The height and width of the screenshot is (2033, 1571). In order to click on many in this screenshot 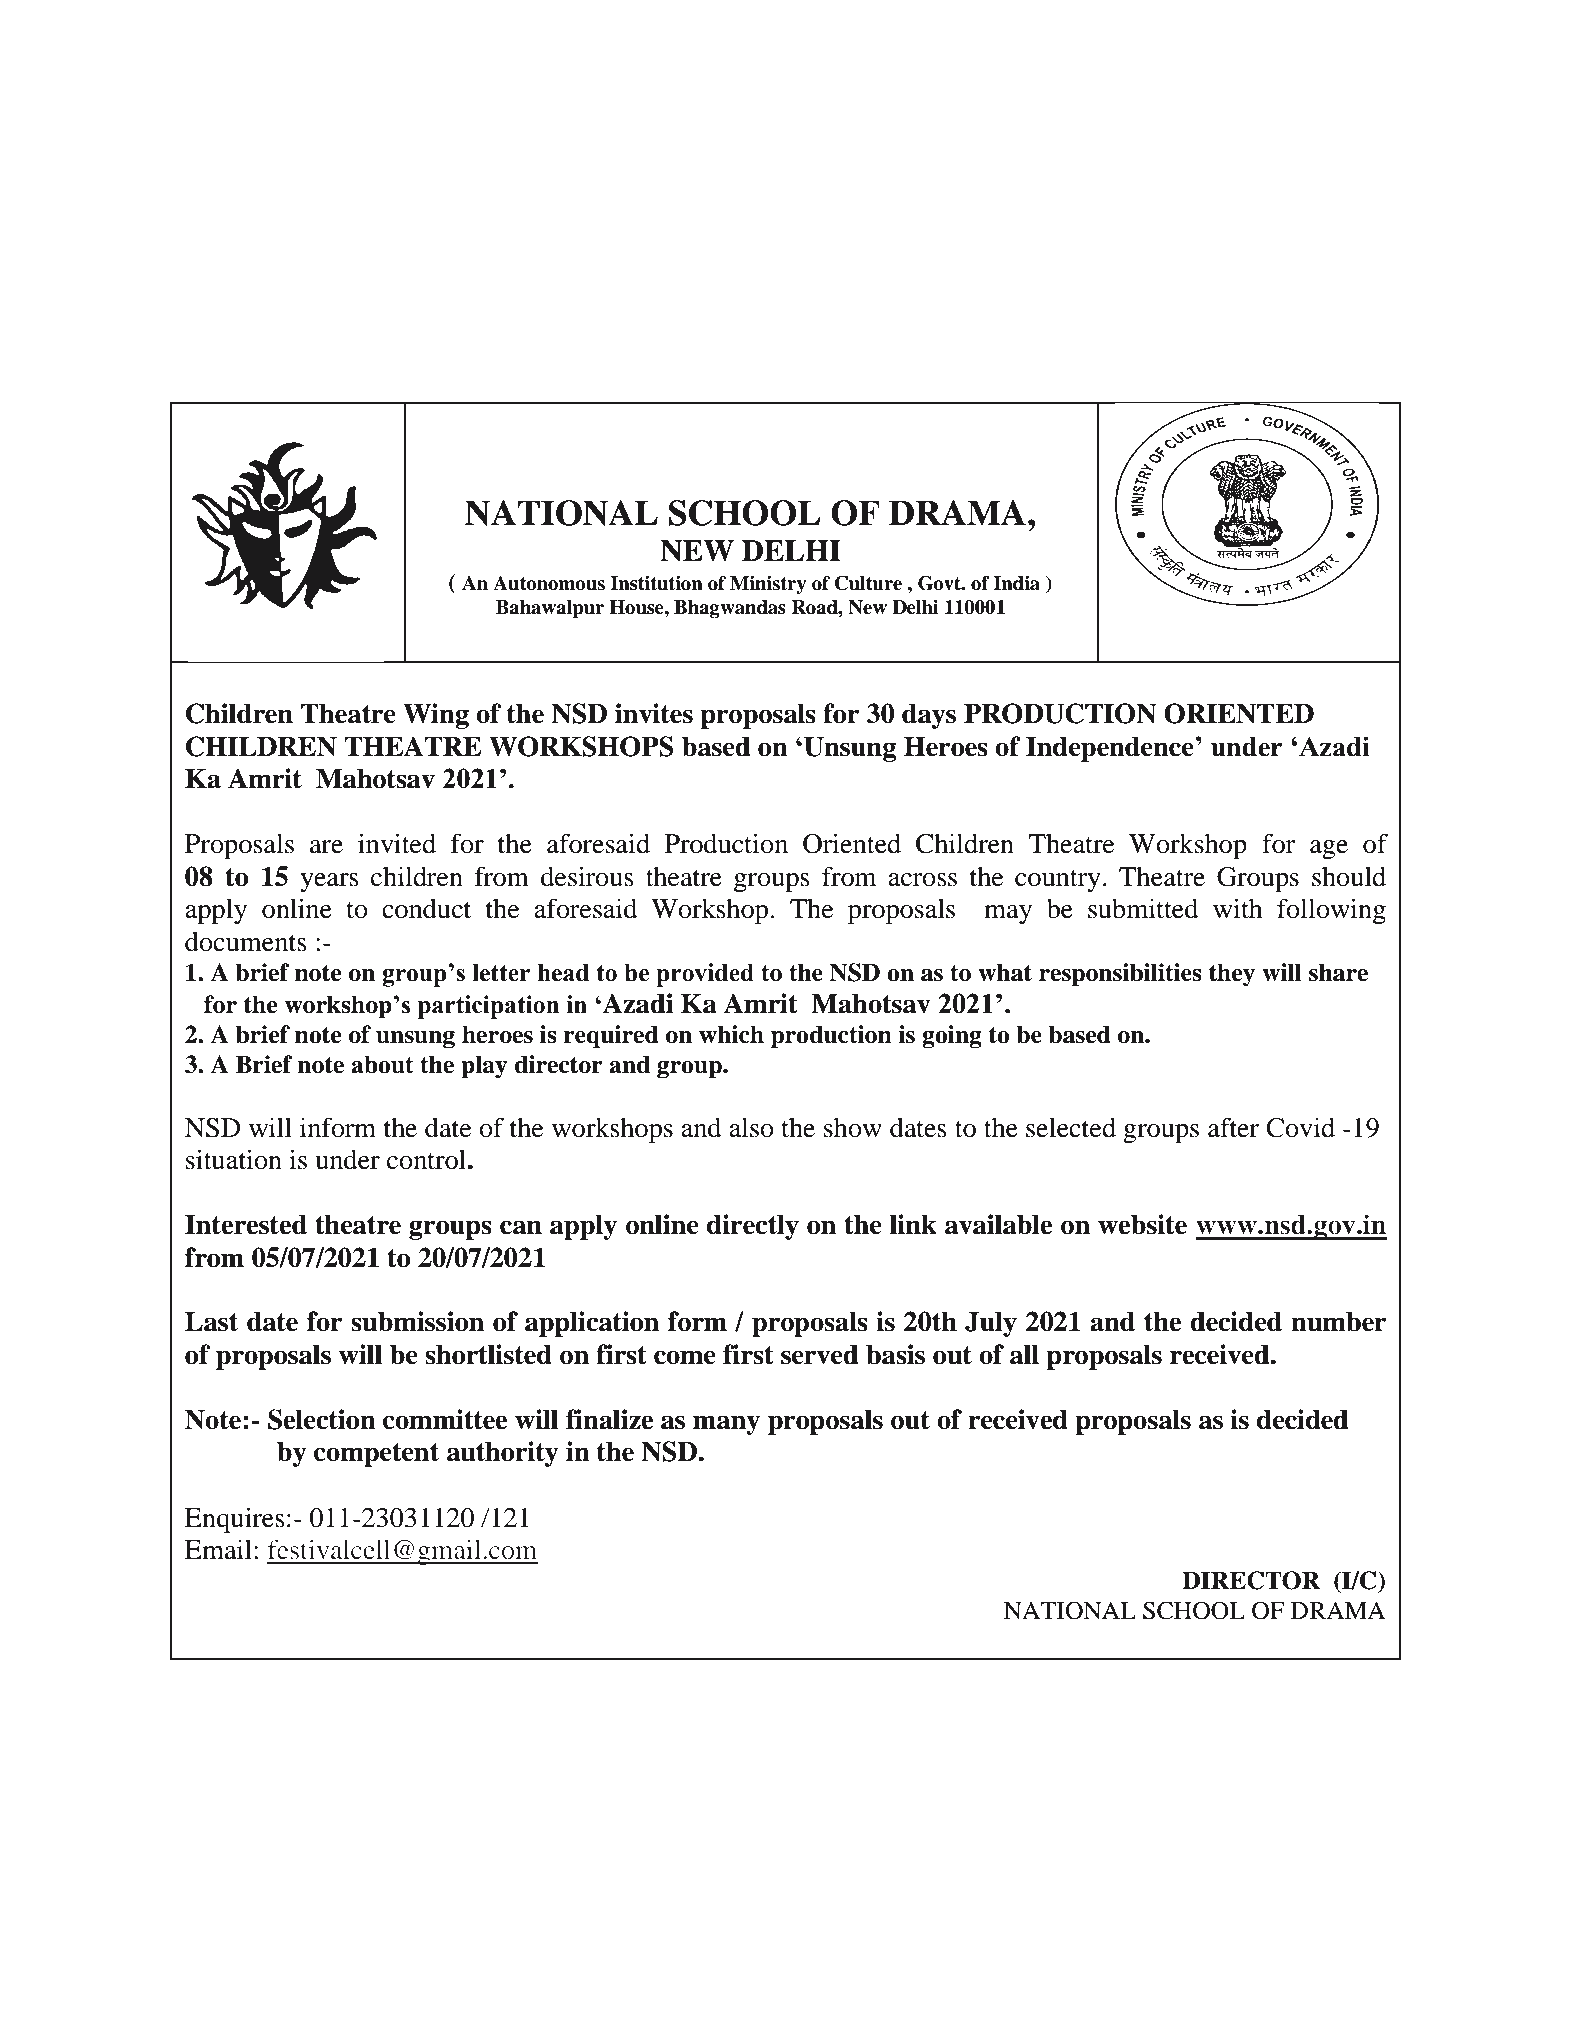, I will do `click(726, 1425)`.
